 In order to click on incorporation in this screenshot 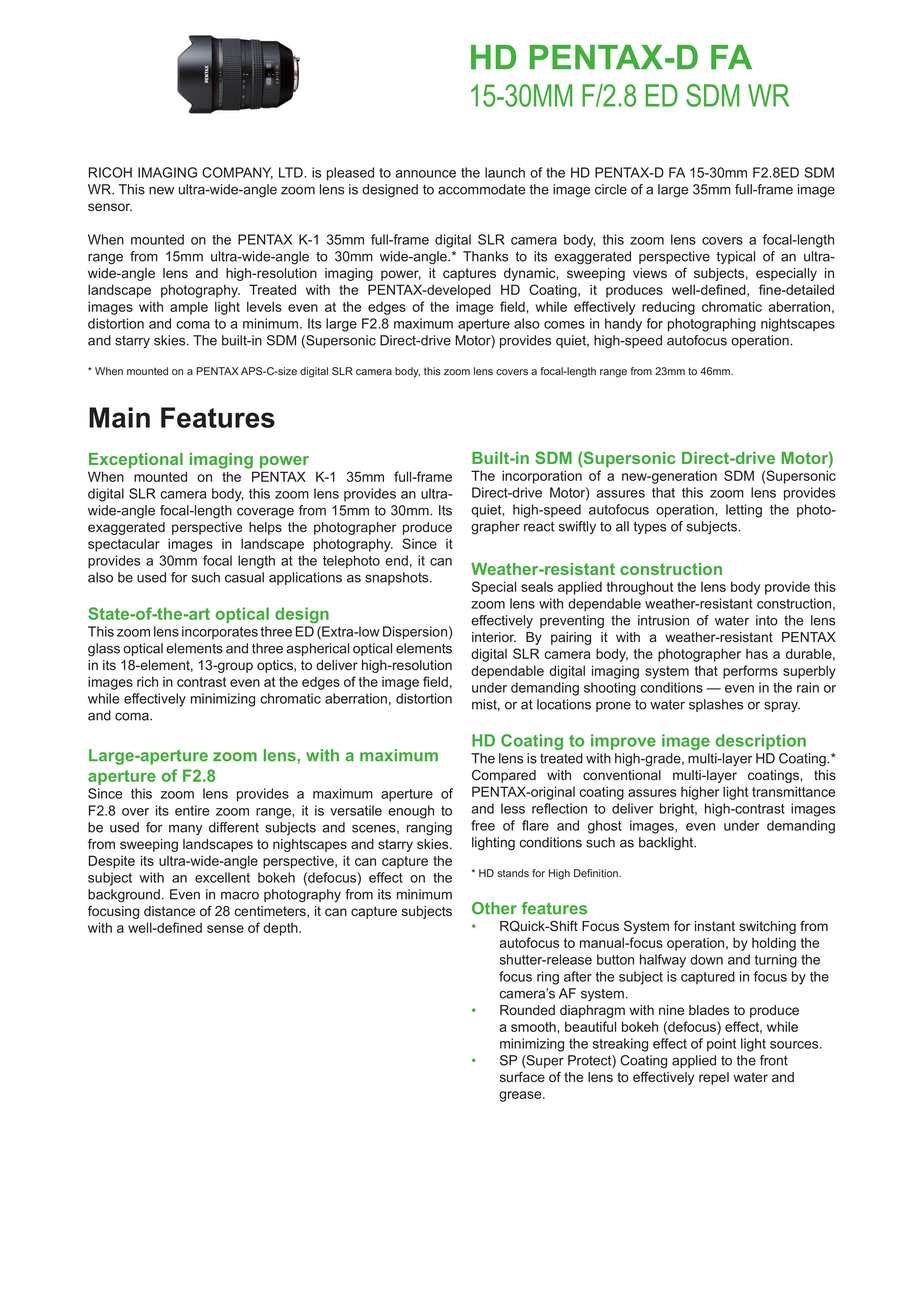, I will do `click(542, 477)`.
